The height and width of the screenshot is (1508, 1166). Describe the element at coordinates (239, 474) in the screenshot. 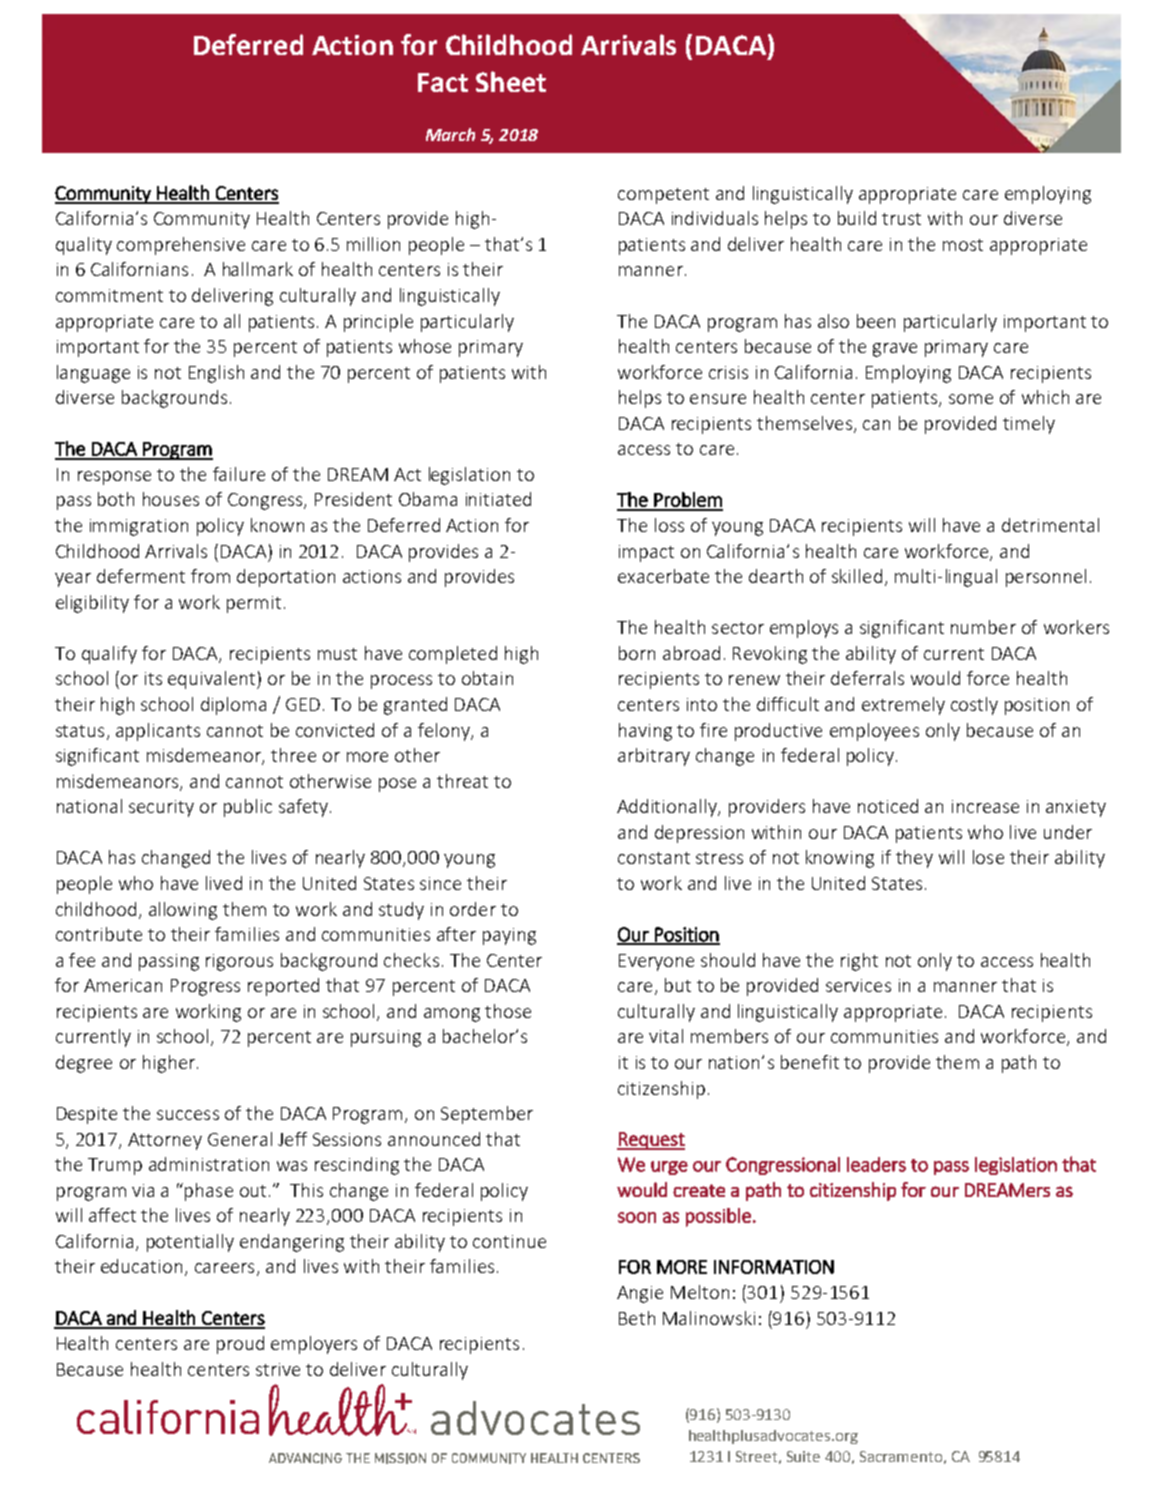

I see `failure` at that location.
